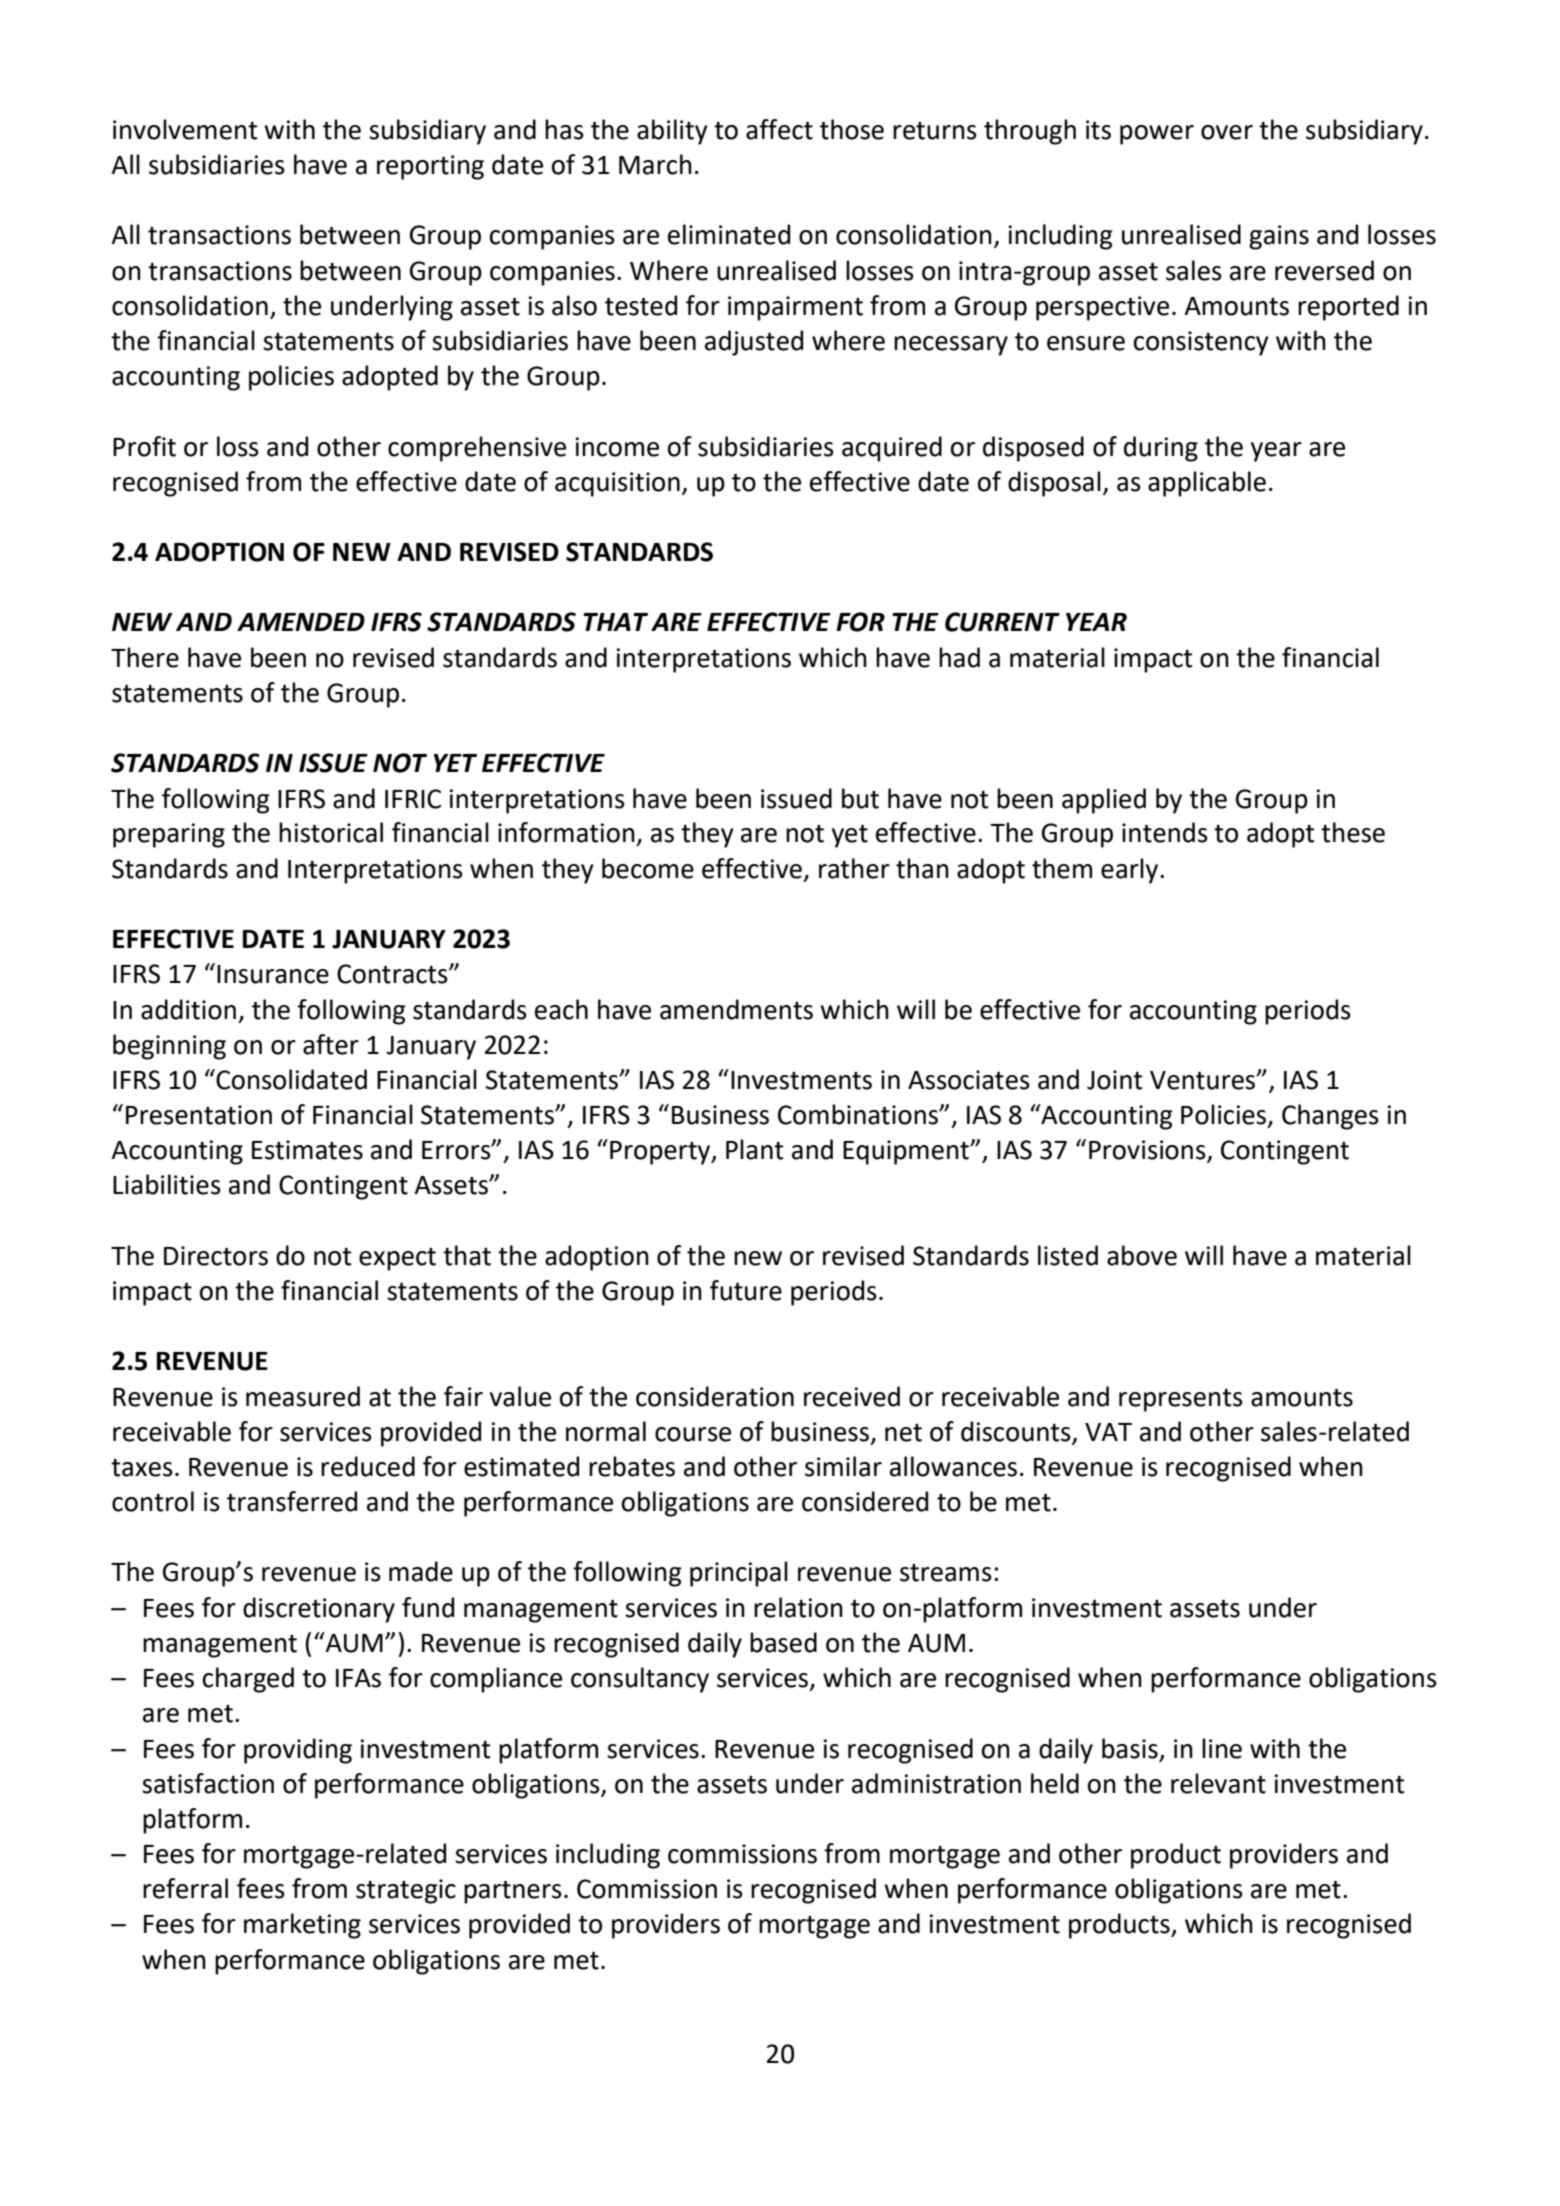 The height and width of the screenshot is (2206, 1560). What do you see at coordinates (302, 1926) in the screenshot?
I see `marketing` at bounding box center [302, 1926].
